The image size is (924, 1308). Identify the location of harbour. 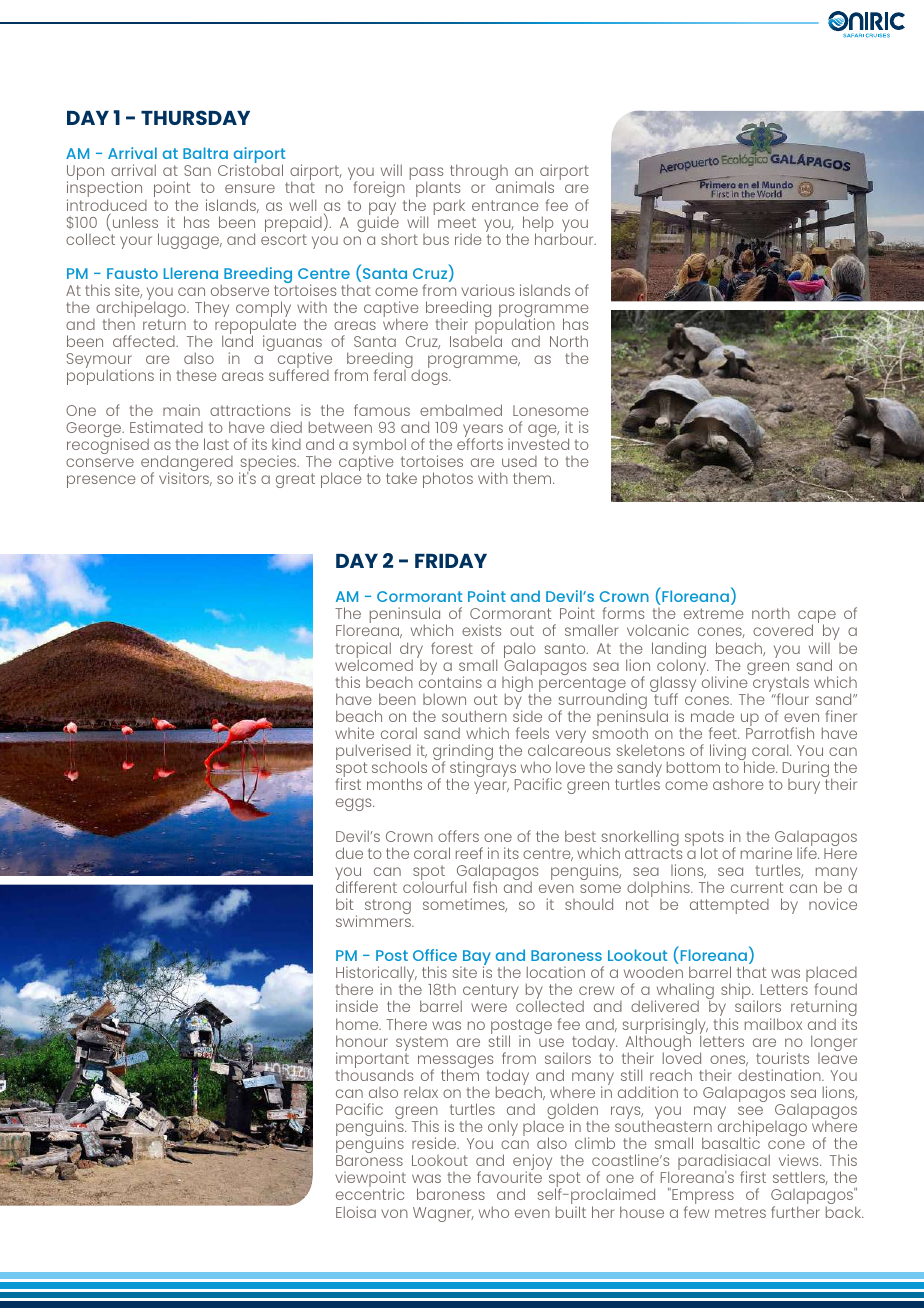
(565, 238).
